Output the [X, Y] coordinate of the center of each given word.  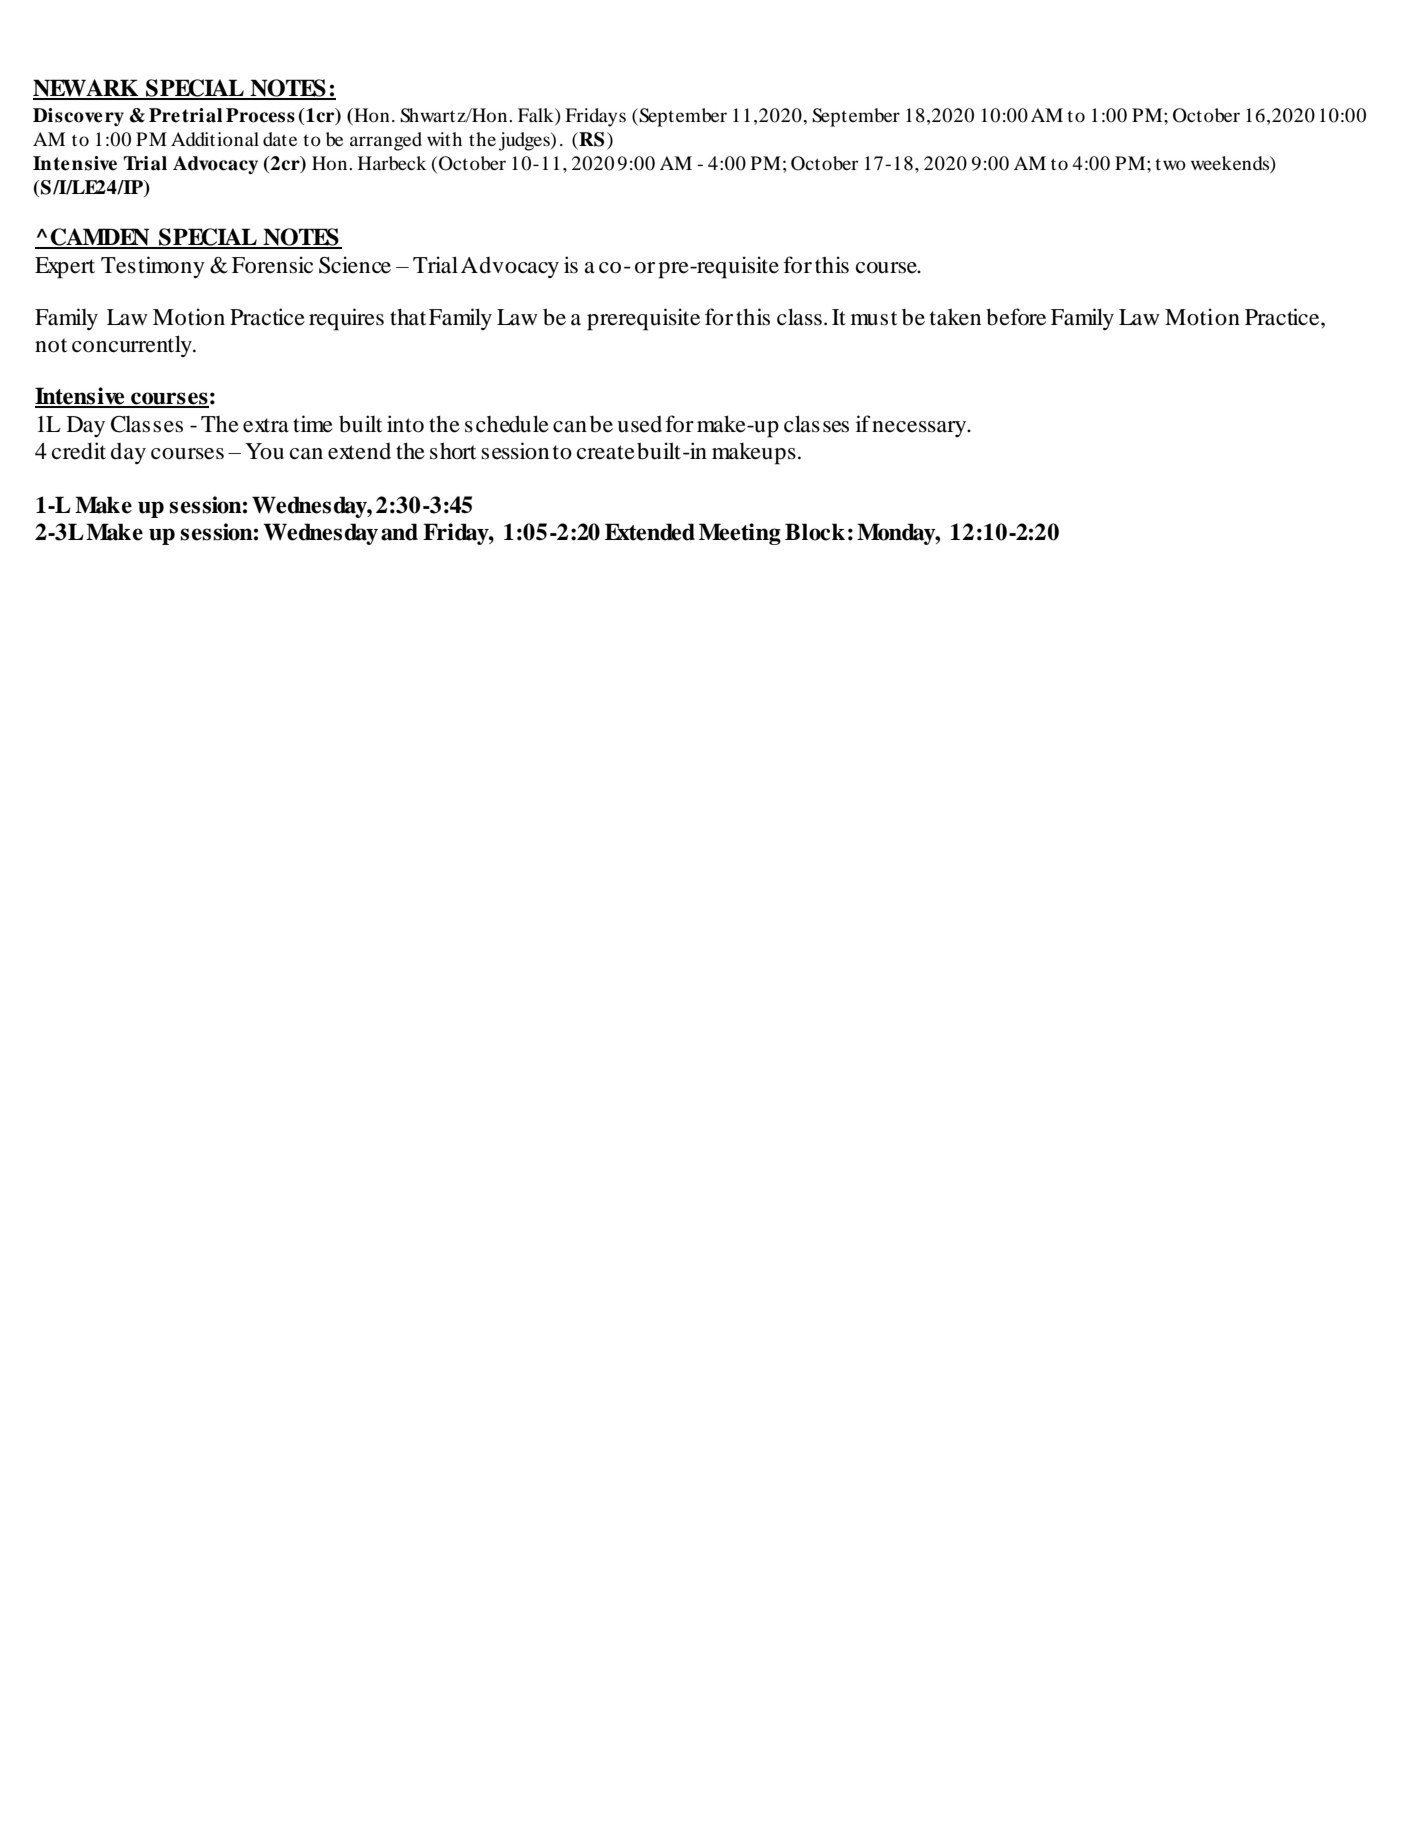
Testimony [153, 267]
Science [355, 265]
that [408, 317]
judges [525, 141]
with [444, 139]
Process [260, 115]
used [639, 424]
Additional [215, 139]
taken [955, 317]
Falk [537, 115]
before [1016, 317]
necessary [920, 429]
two [1170, 164]
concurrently [133, 346]
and [399, 532]
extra [266, 425]
